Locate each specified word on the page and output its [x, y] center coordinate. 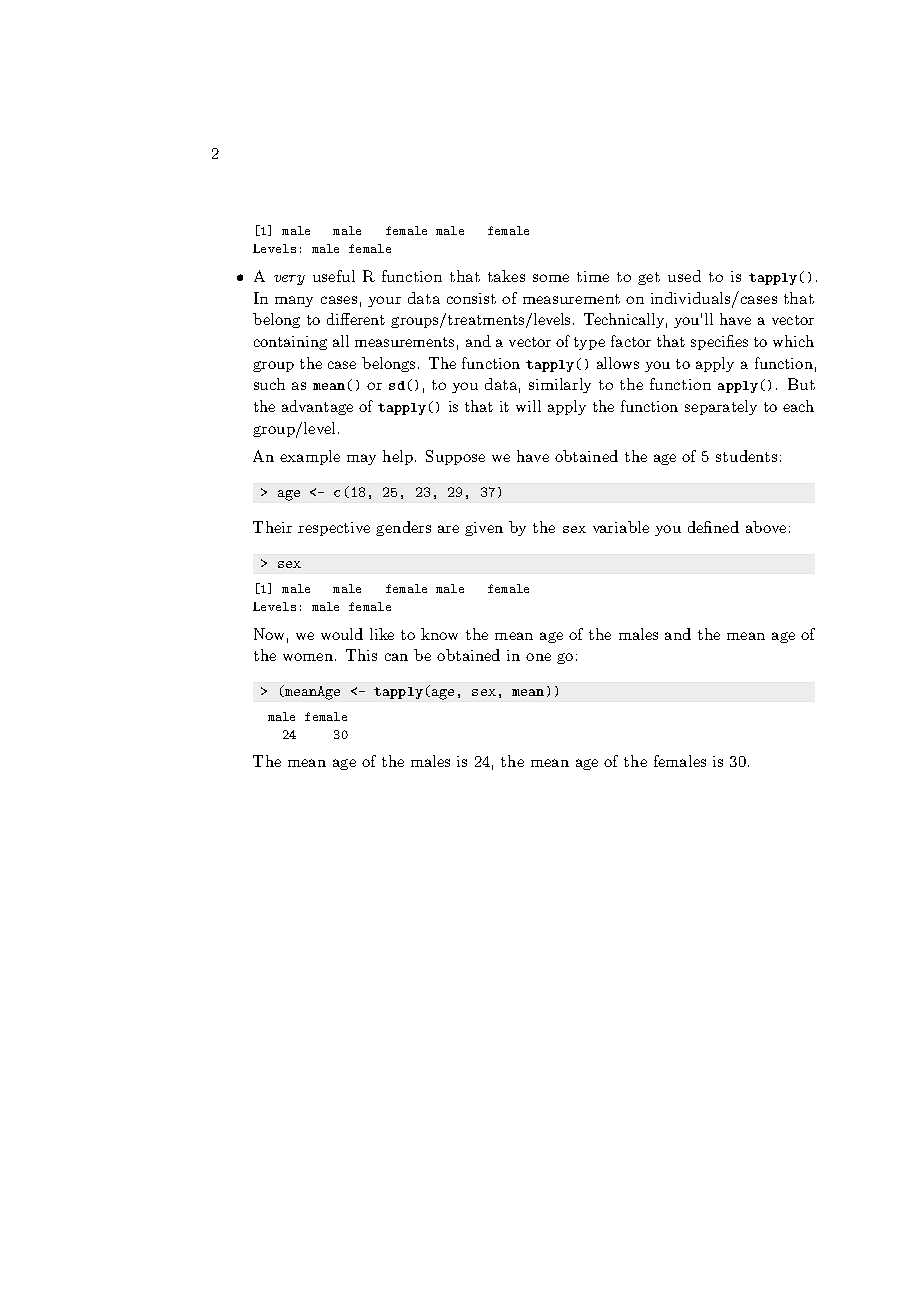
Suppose [455, 457]
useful [334, 276]
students [746, 456]
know [439, 634]
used [684, 276]
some [551, 278]
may [361, 459]
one [538, 657]
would [342, 634]
